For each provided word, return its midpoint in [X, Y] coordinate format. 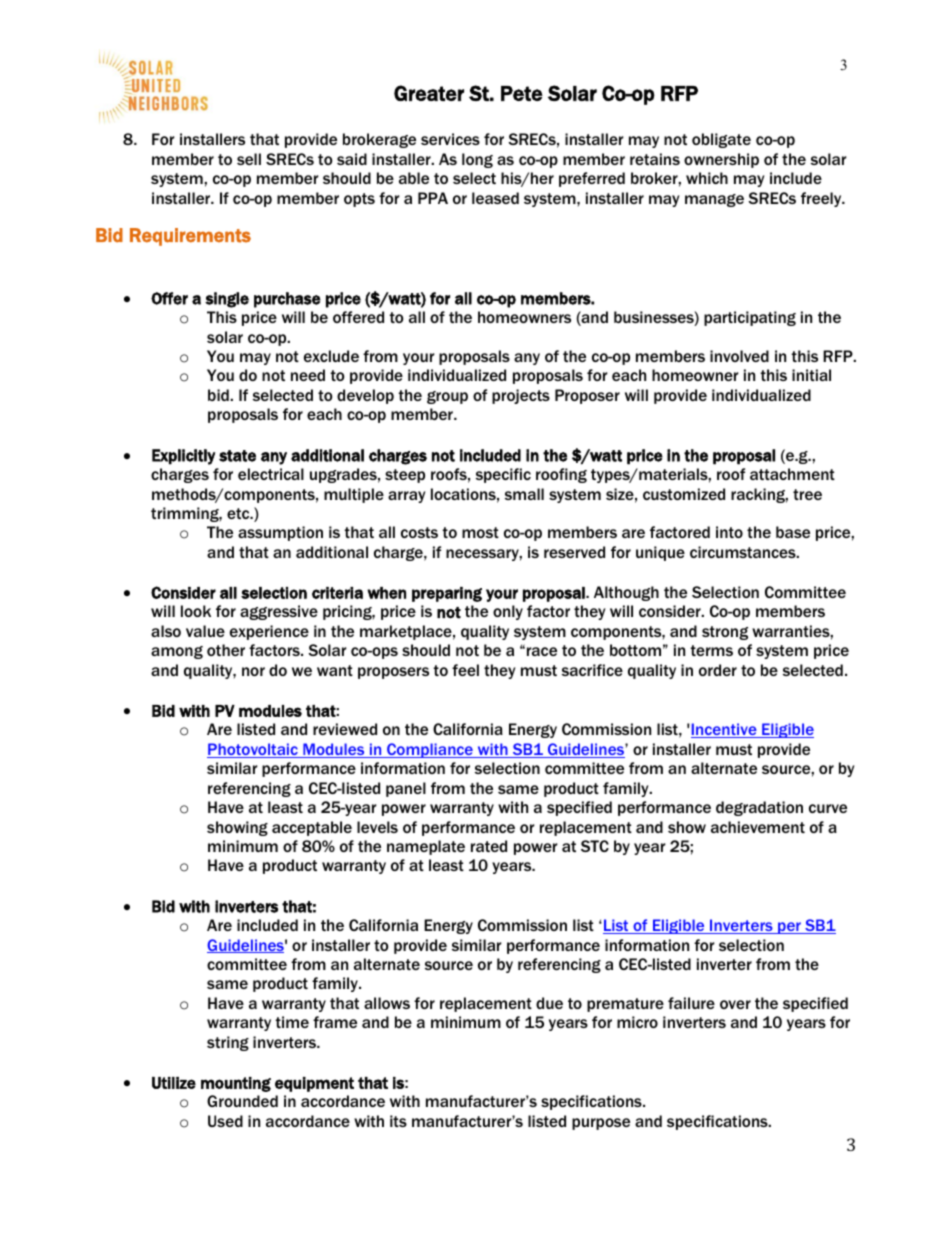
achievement [758, 827]
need [308, 375]
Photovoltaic [253, 750]
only [508, 612]
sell [249, 159]
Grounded [242, 1101]
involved [739, 356]
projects [521, 396]
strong [725, 633]
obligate [721, 140]
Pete [522, 93]
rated [489, 846]
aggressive [279, 612]
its [398, 1121]
